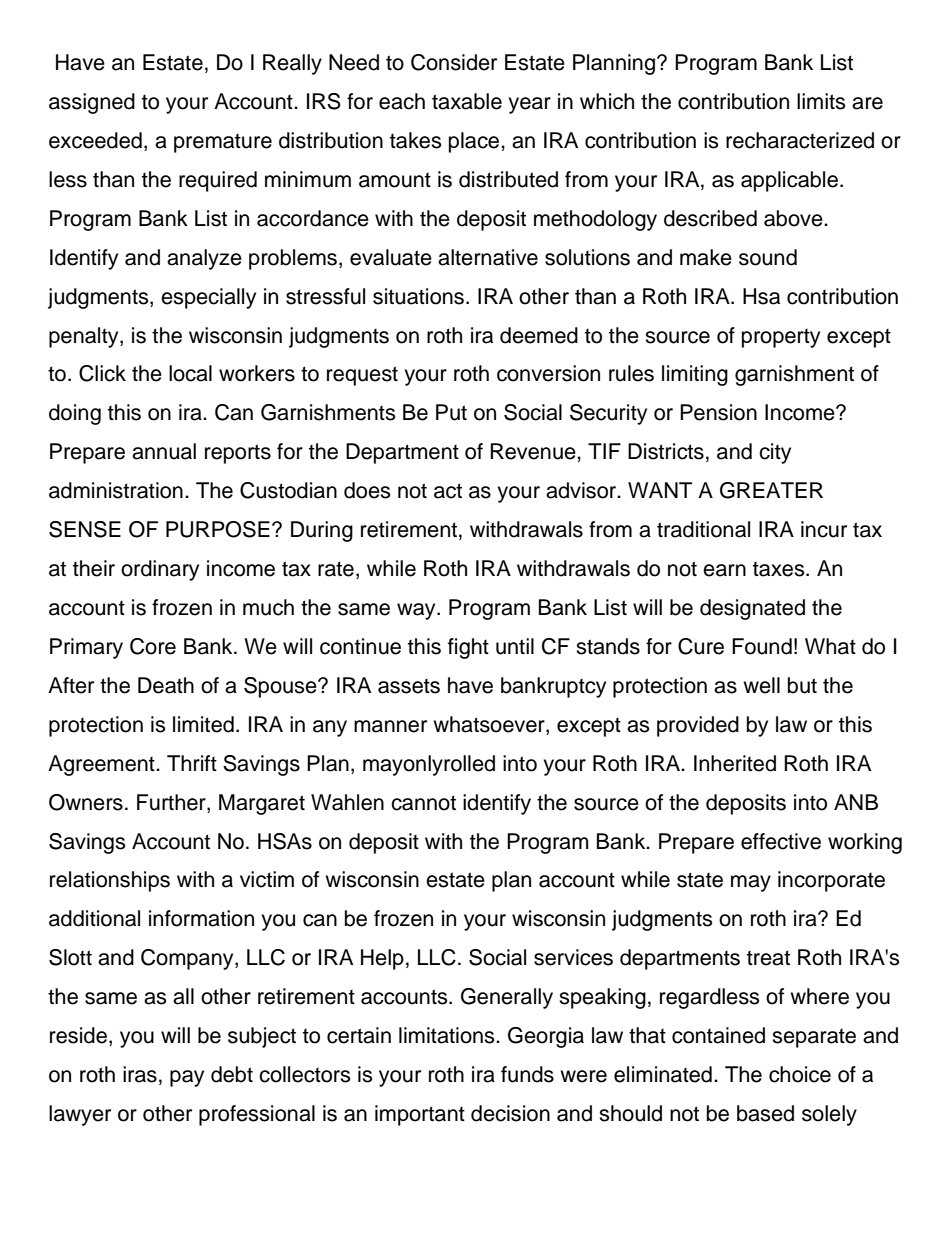  I want to click on city, so click(775, 453).
